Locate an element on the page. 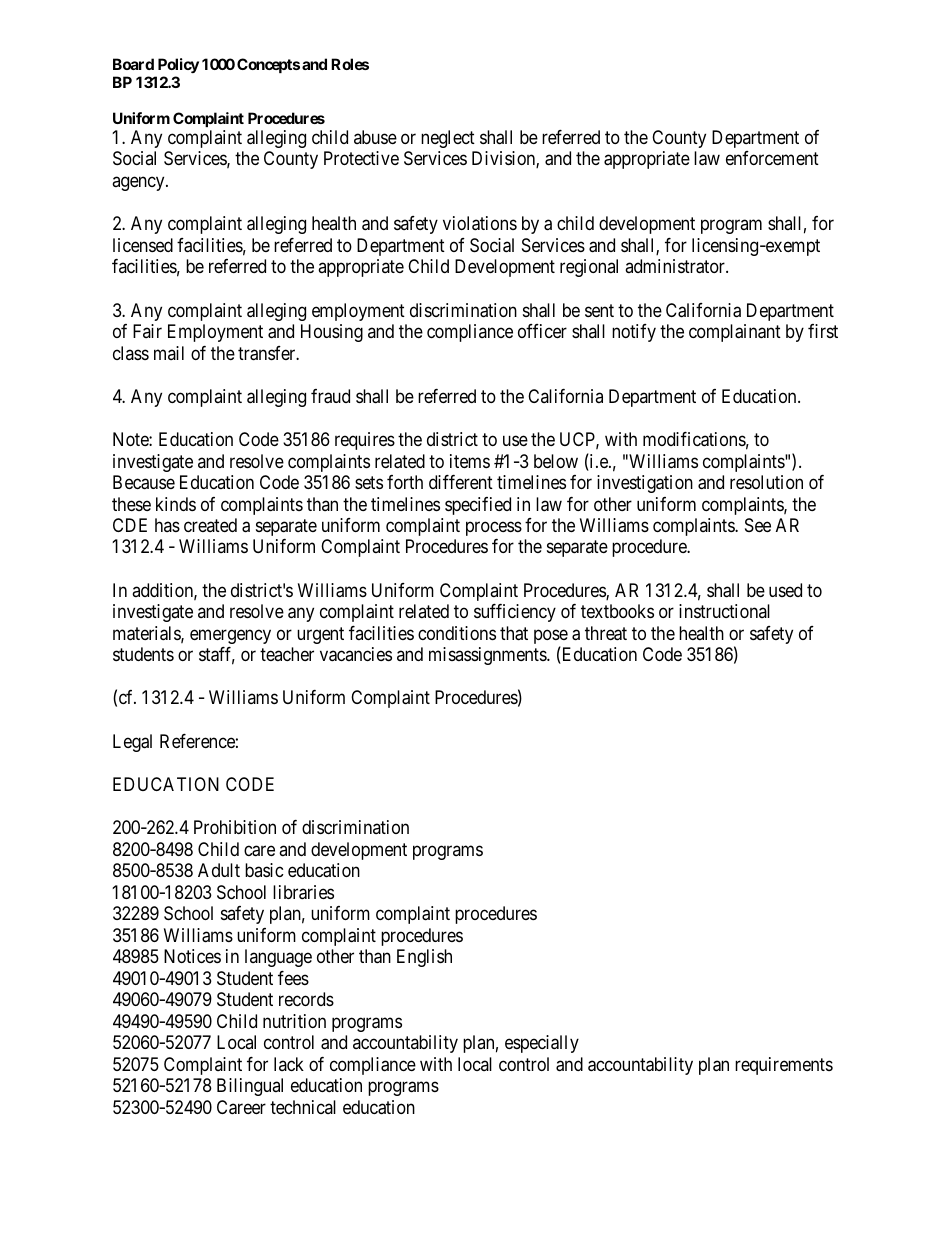  Policy is located at coordinates (178, 65).
